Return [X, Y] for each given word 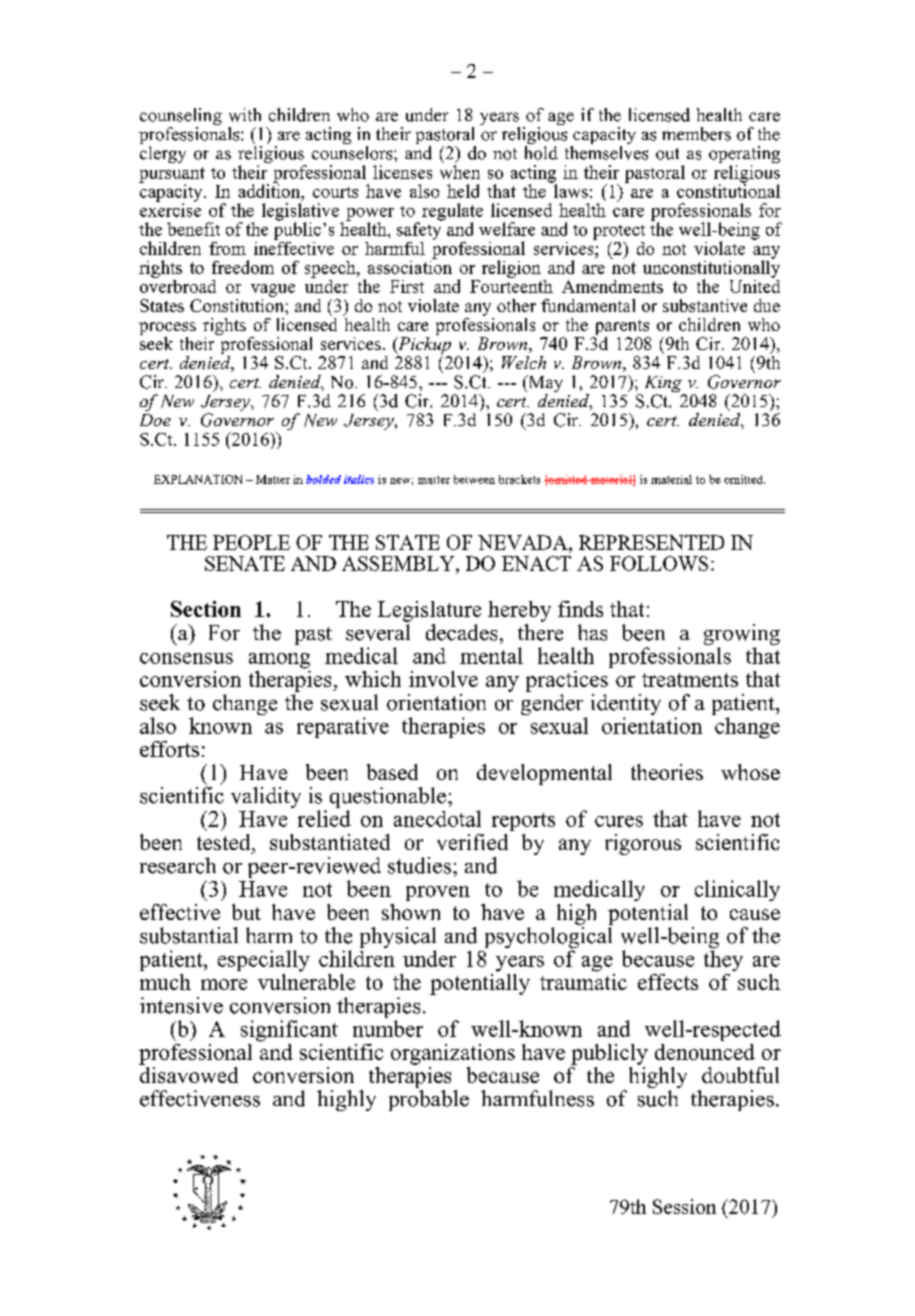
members [696, 134]
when [460, 172]
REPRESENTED [651, 542]
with [245, 115]
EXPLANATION [198, 479]
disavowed [188, 1073]
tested [225, 842]
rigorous [643, 844]
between [474, 479]
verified [472, 842]
